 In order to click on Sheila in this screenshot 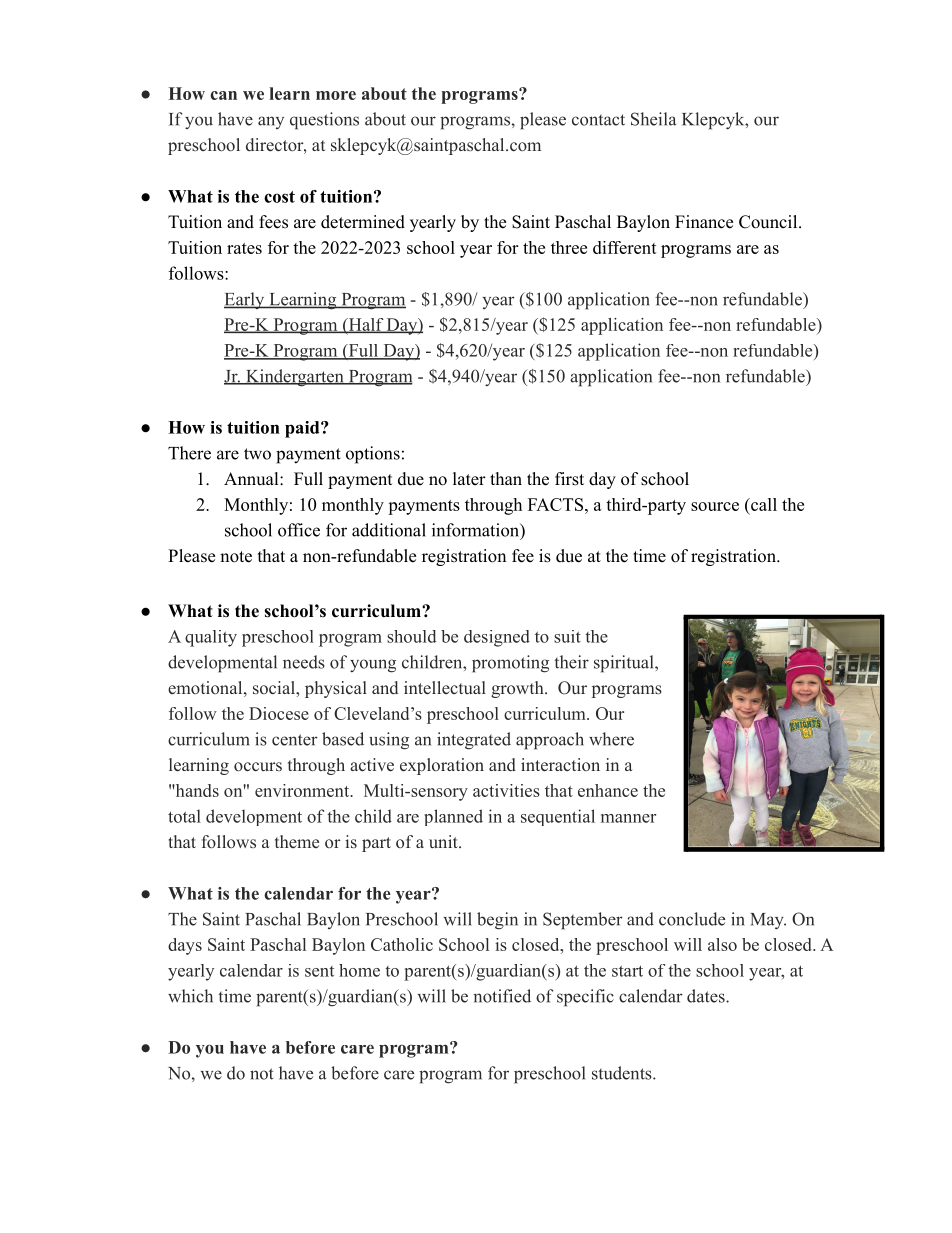, I will do `click(653, 119)`.
